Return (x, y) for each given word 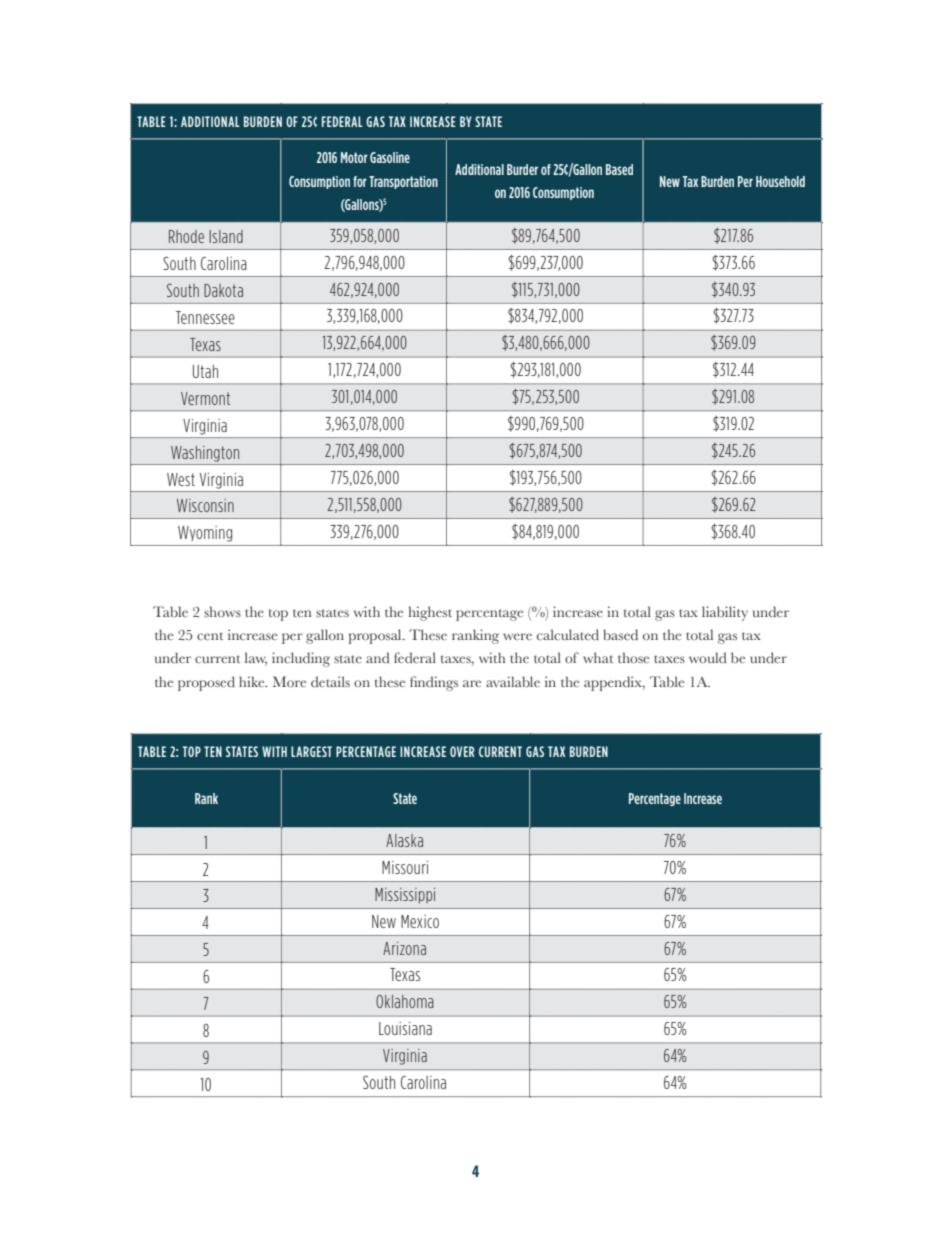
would (708, 657)
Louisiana (405, 1028)
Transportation (403, 182)
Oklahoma (405, 1001)
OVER (462, 751)
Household (780, 181)
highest (430, 613)
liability (725, 613)
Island (226, 236)
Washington (205, 454)
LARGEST (311, 751)
